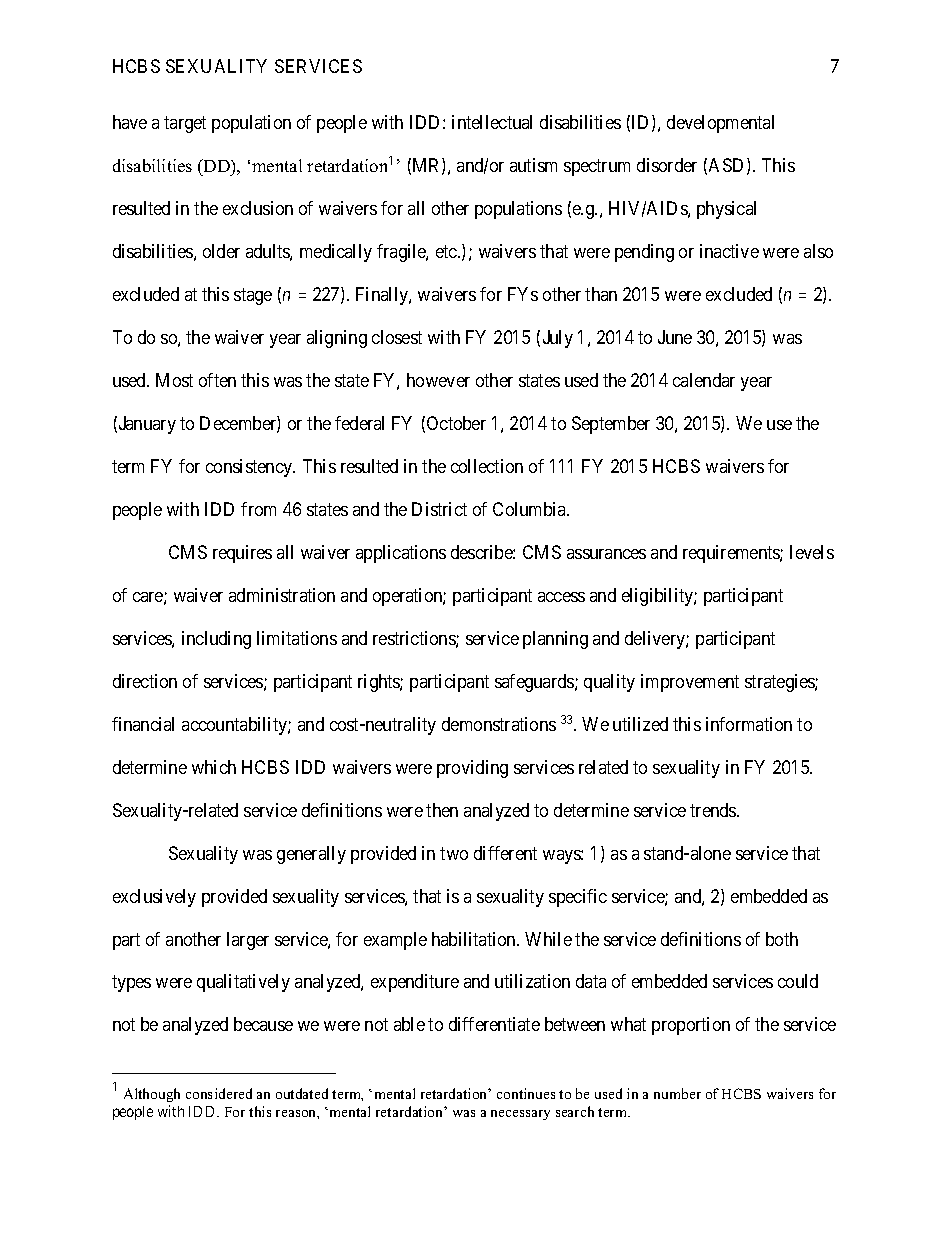 This image has width=952, height=1233. Describe the element at coordinates (526, 1093) in the image. I see `continues` at that location.
